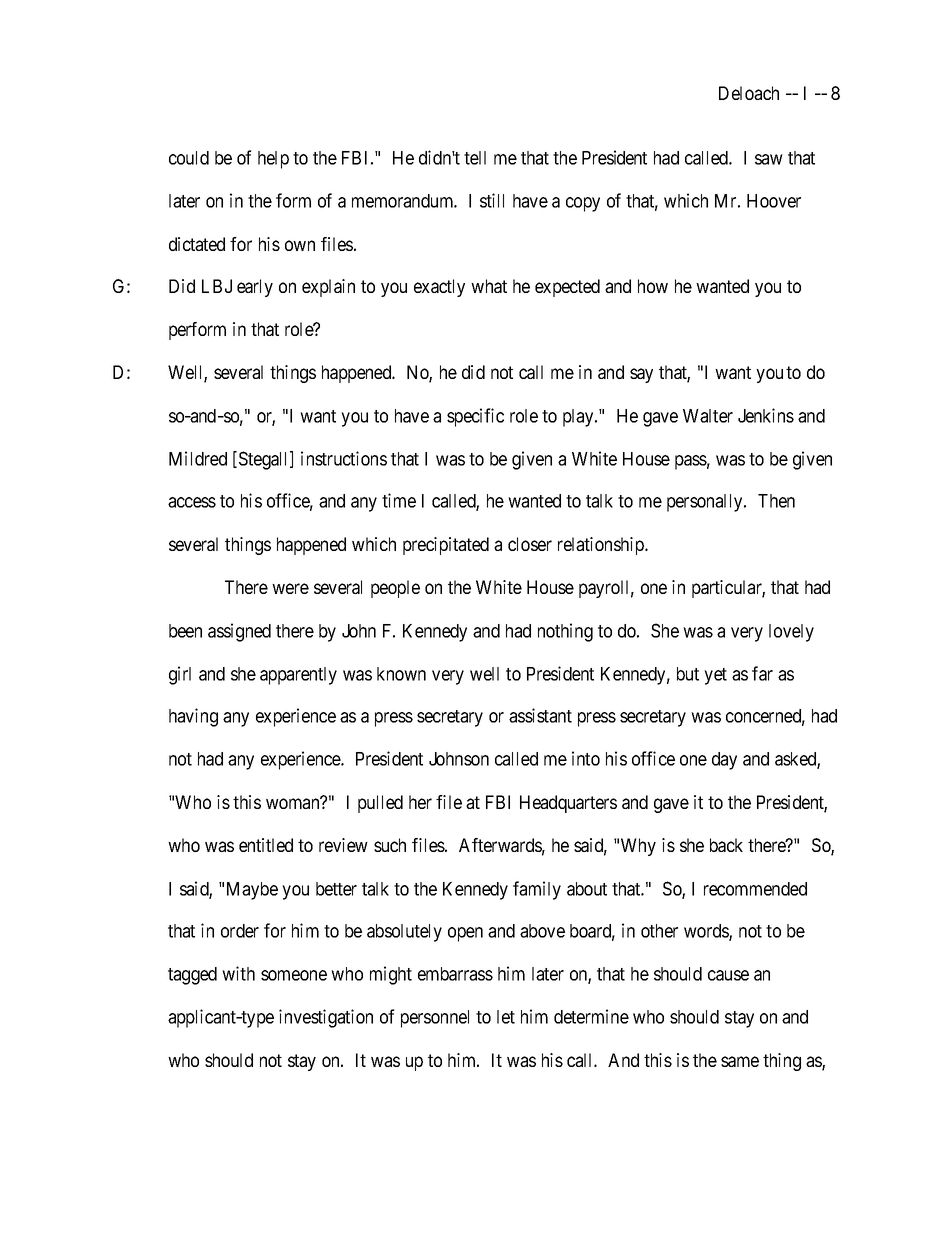 This image has width=952, height=1233. I want to click on investigation, so click(326, 1018).
